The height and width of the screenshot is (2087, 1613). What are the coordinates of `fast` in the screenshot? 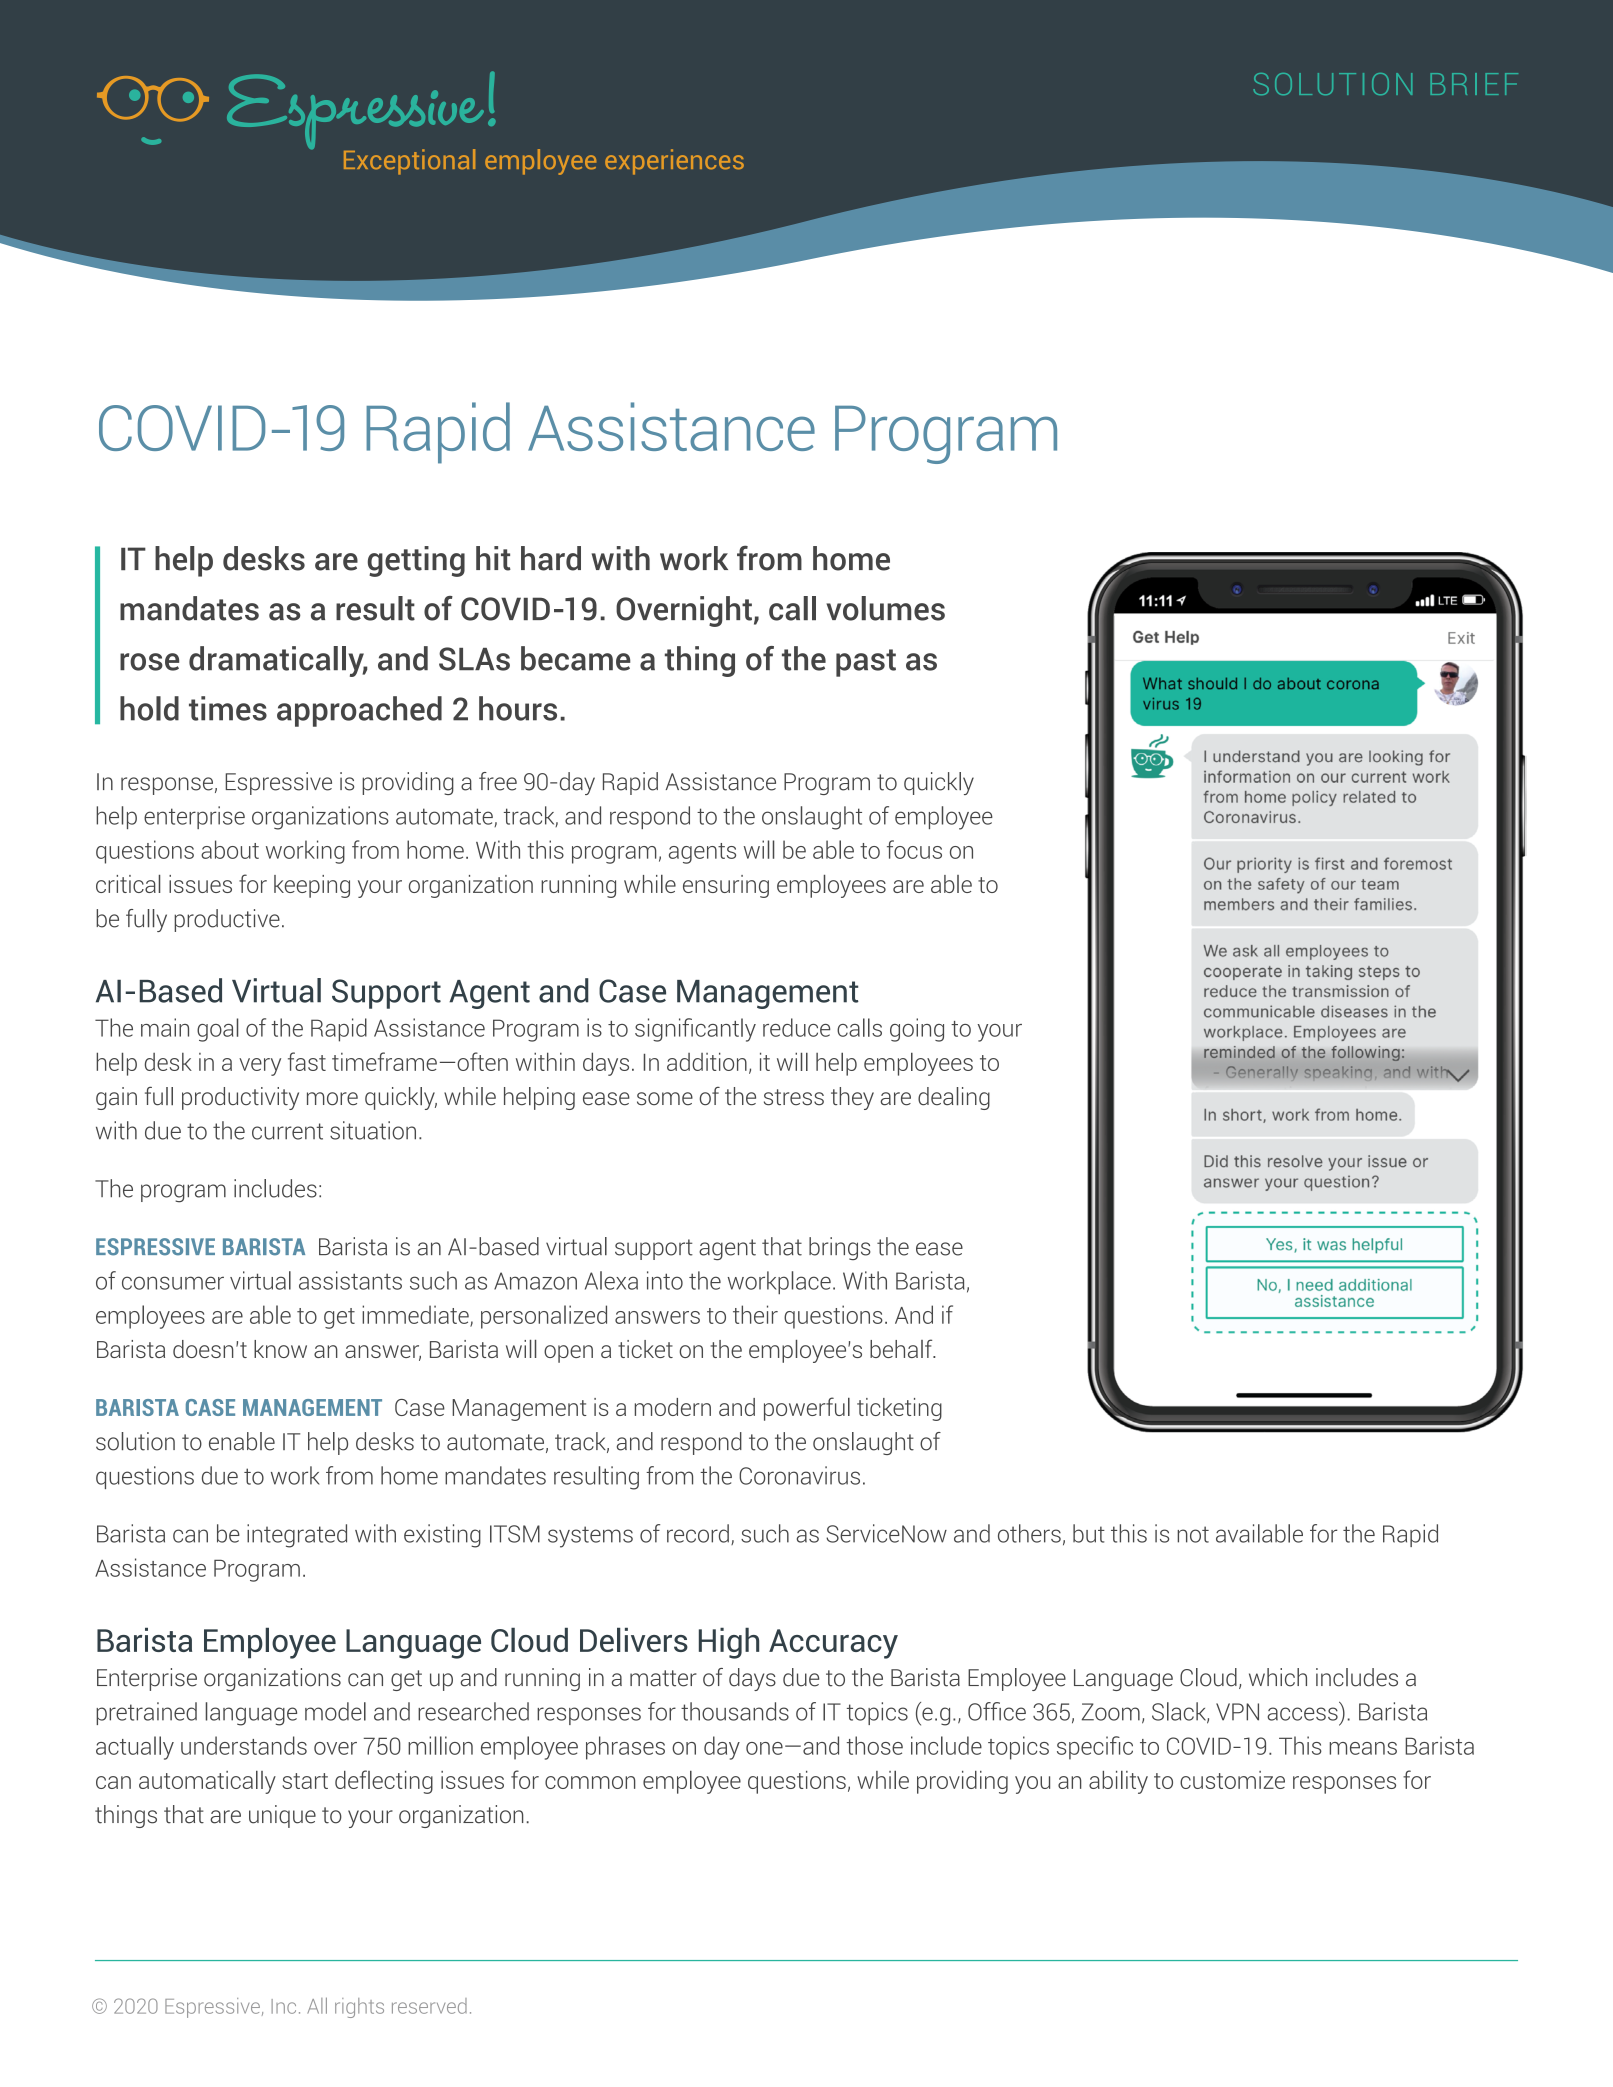 It's located at (307, 1061).
